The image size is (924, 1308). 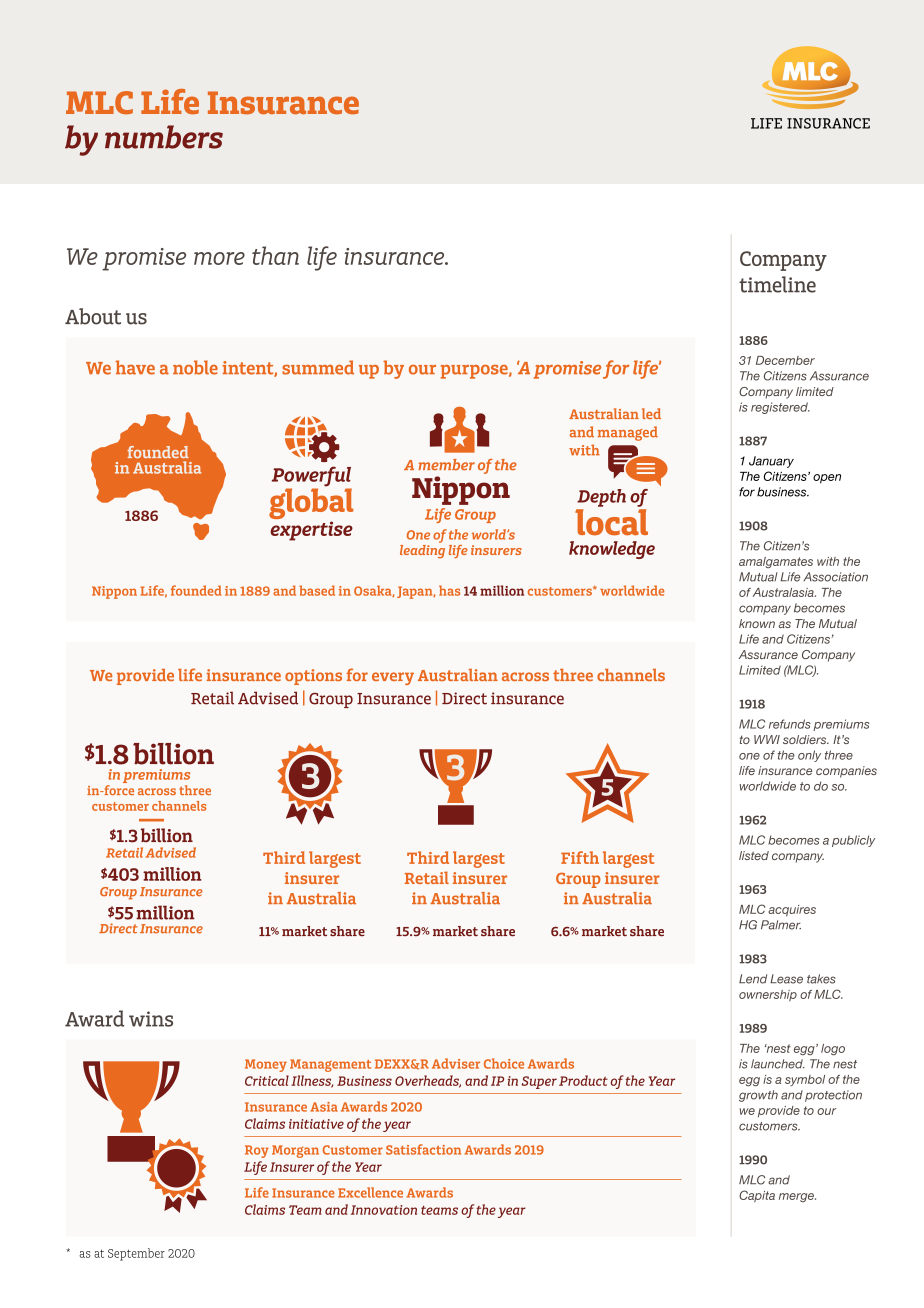 I want to click on numbers, so click(x=164, y=137).
